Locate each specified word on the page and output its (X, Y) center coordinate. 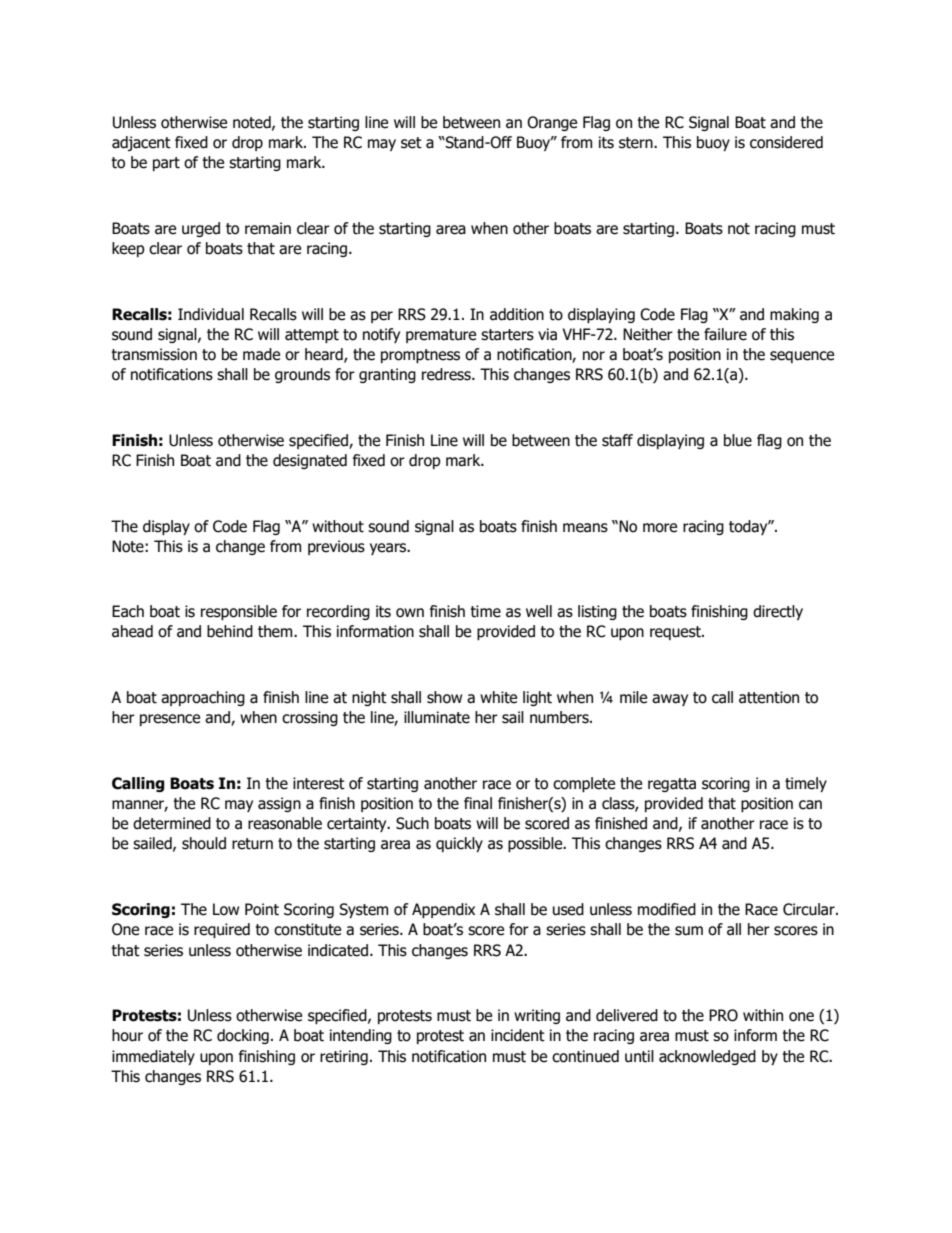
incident (518, 1035)
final (478, 803)
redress (447, 374)
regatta (672, 785)
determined (172, 823)
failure (725, 334)
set (411, 143)
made (261, 354)
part (166, 164)
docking (243, 1036)
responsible (239, 612)
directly (778, 612)
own (410, 613)
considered (786, 142)
